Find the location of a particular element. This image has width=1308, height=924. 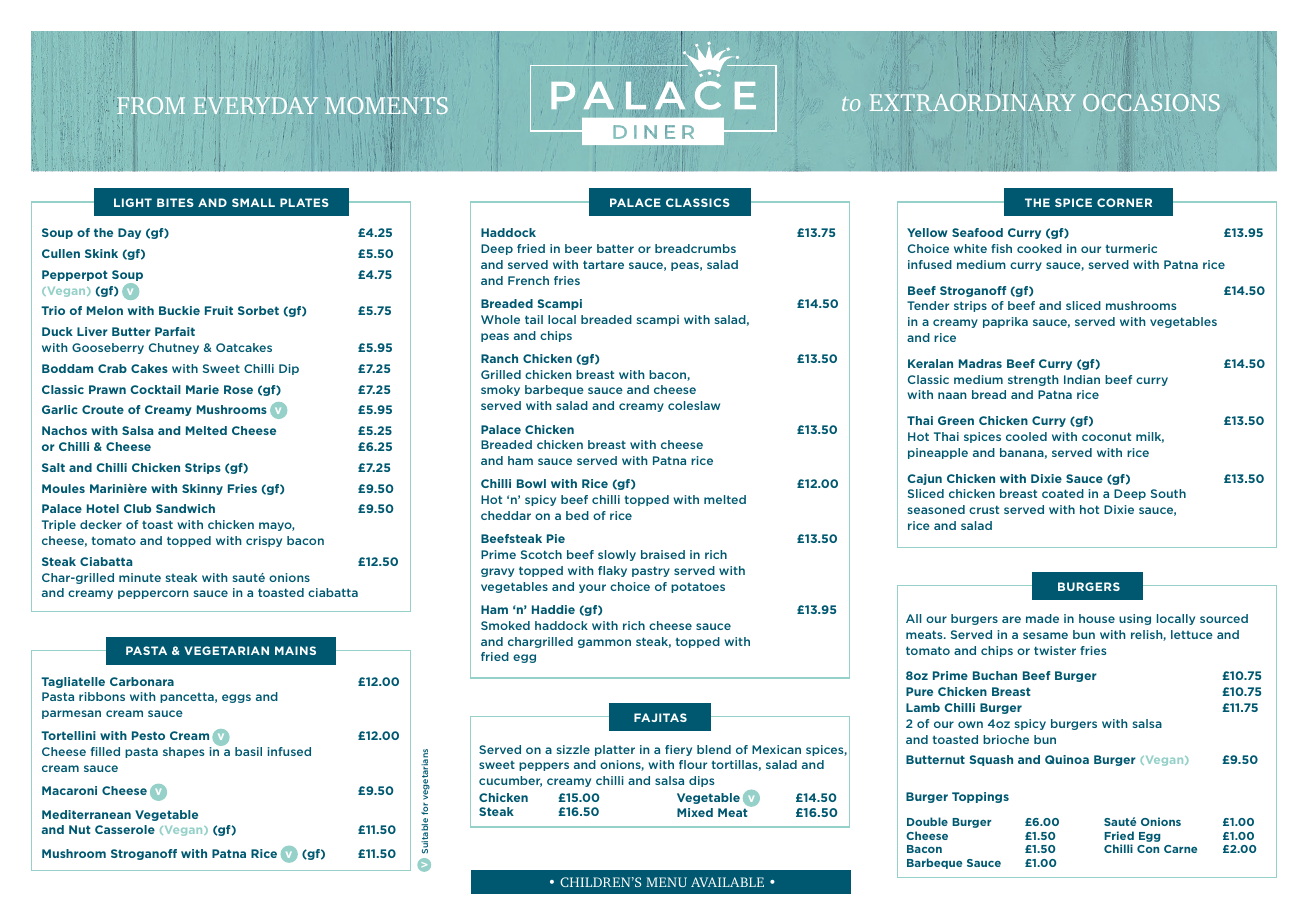

MENU is located at coordinates (666, 882).
